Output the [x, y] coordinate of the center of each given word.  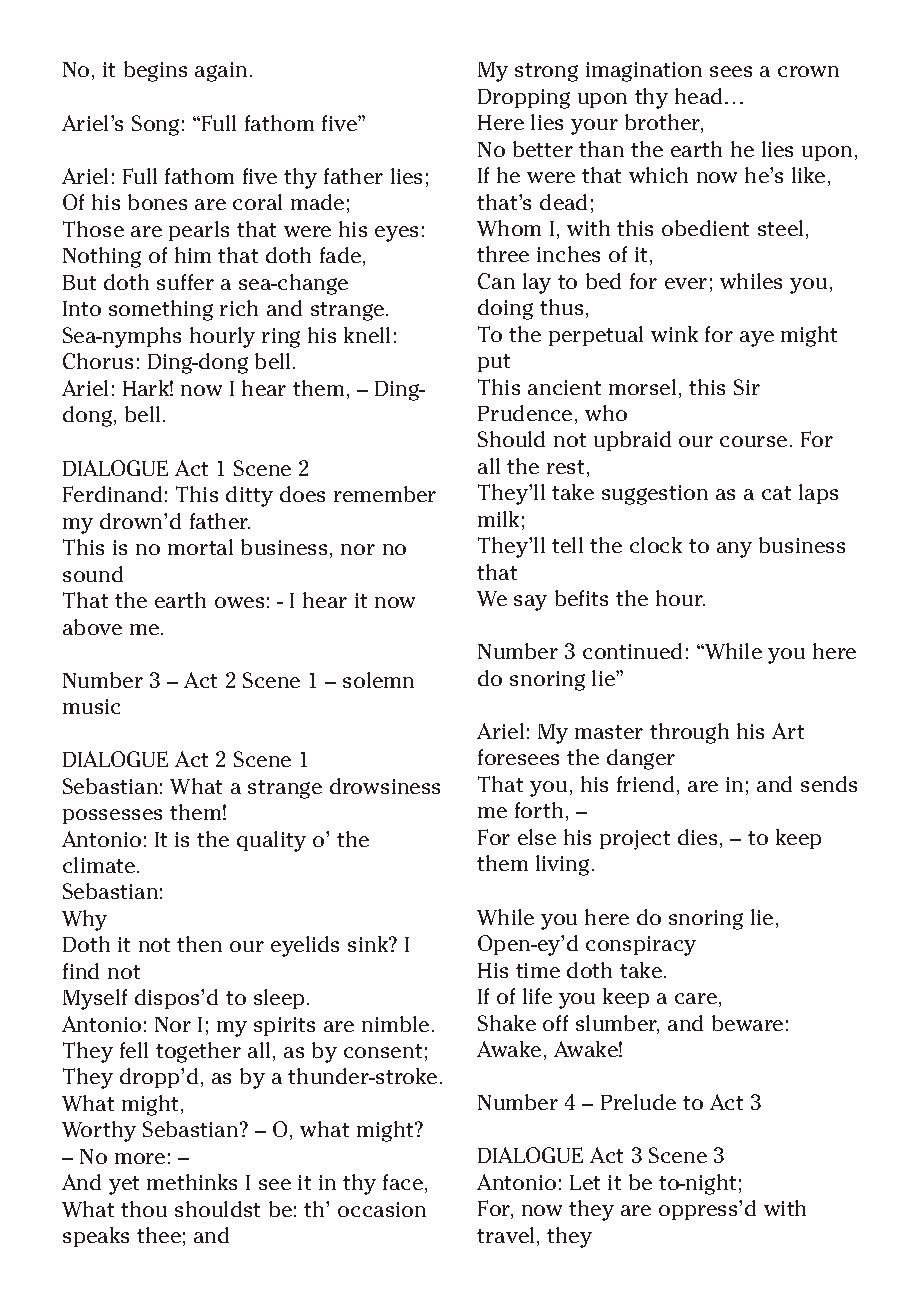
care [696, 998]
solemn [378, 680]
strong [546, 72]
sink [369, 944]
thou [144, 1209]
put [494, 363]
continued [632, 651]
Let [585, 1182]
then [199, 944]
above [92, 627]
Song [155, 125]
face [404, 1183]
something [161, 310]
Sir [747, 387]
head [698, 96]
